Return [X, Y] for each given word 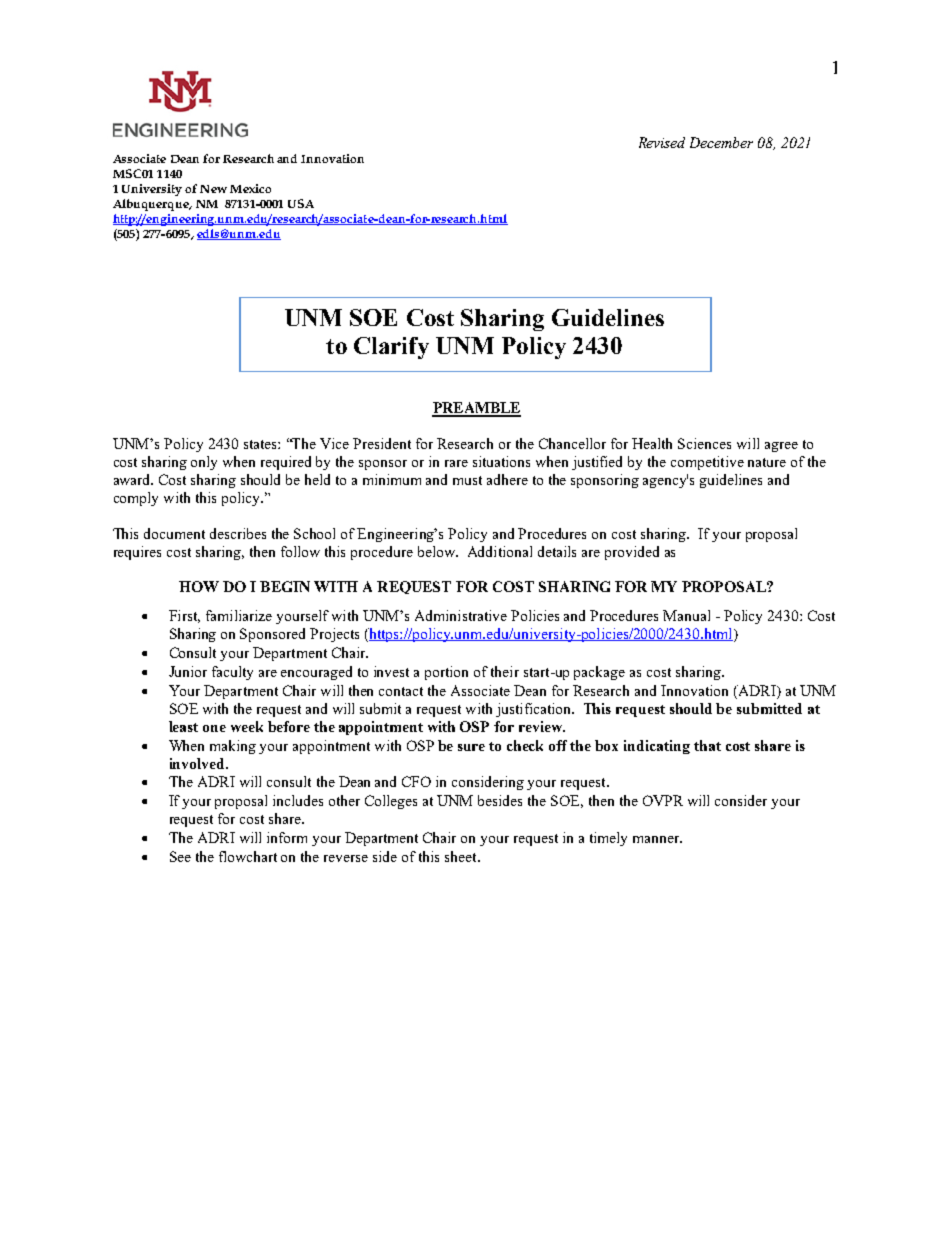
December [721, 142]
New [213, 189]
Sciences [704, 443]
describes [238, 533]
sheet [462, 856]
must [467, 480]
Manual [686, 615]
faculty [232, 673]
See [180, 856]
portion [446, 673]
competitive [707, 463]
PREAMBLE [476, 409]
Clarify [391, 348]
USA [301, 203]
